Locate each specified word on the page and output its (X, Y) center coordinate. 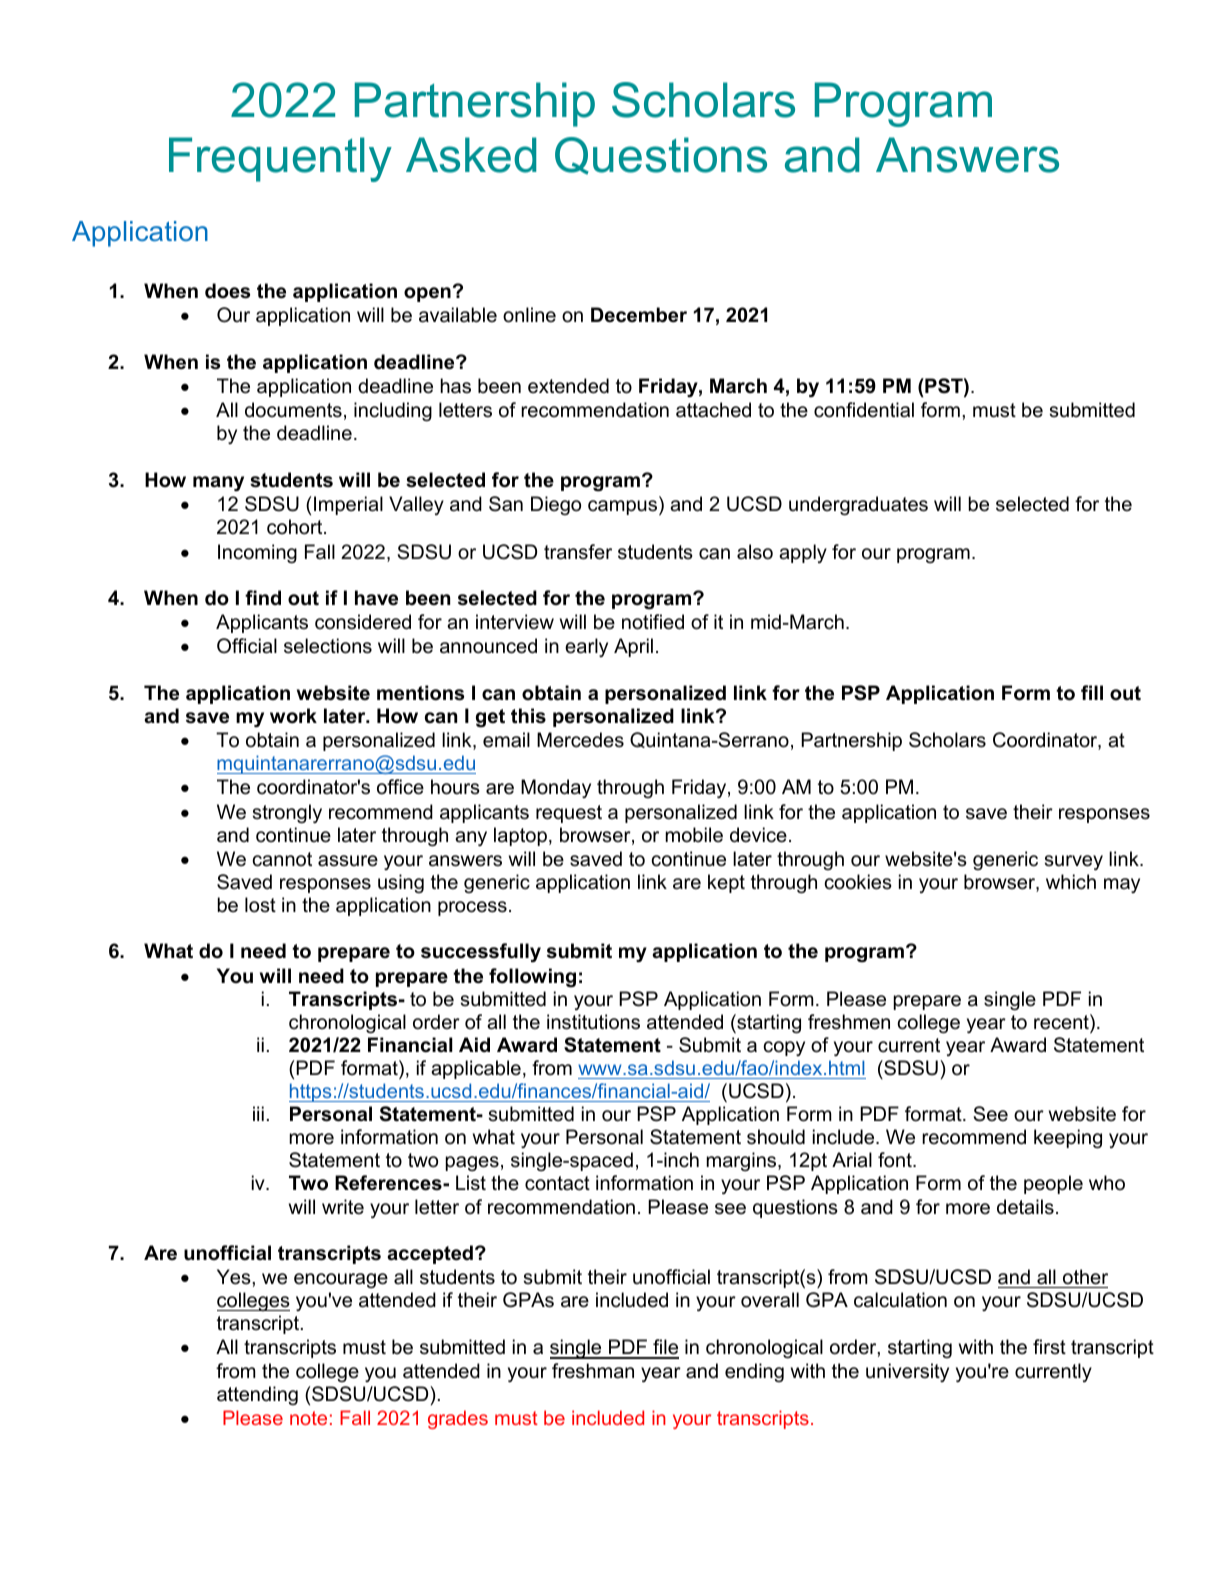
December (639, 315)
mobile (694, 835)
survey (1074, 862)
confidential (864, 410)
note (308, 1418)
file (665, 1348)
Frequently (280, 159)
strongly (287, 813)
